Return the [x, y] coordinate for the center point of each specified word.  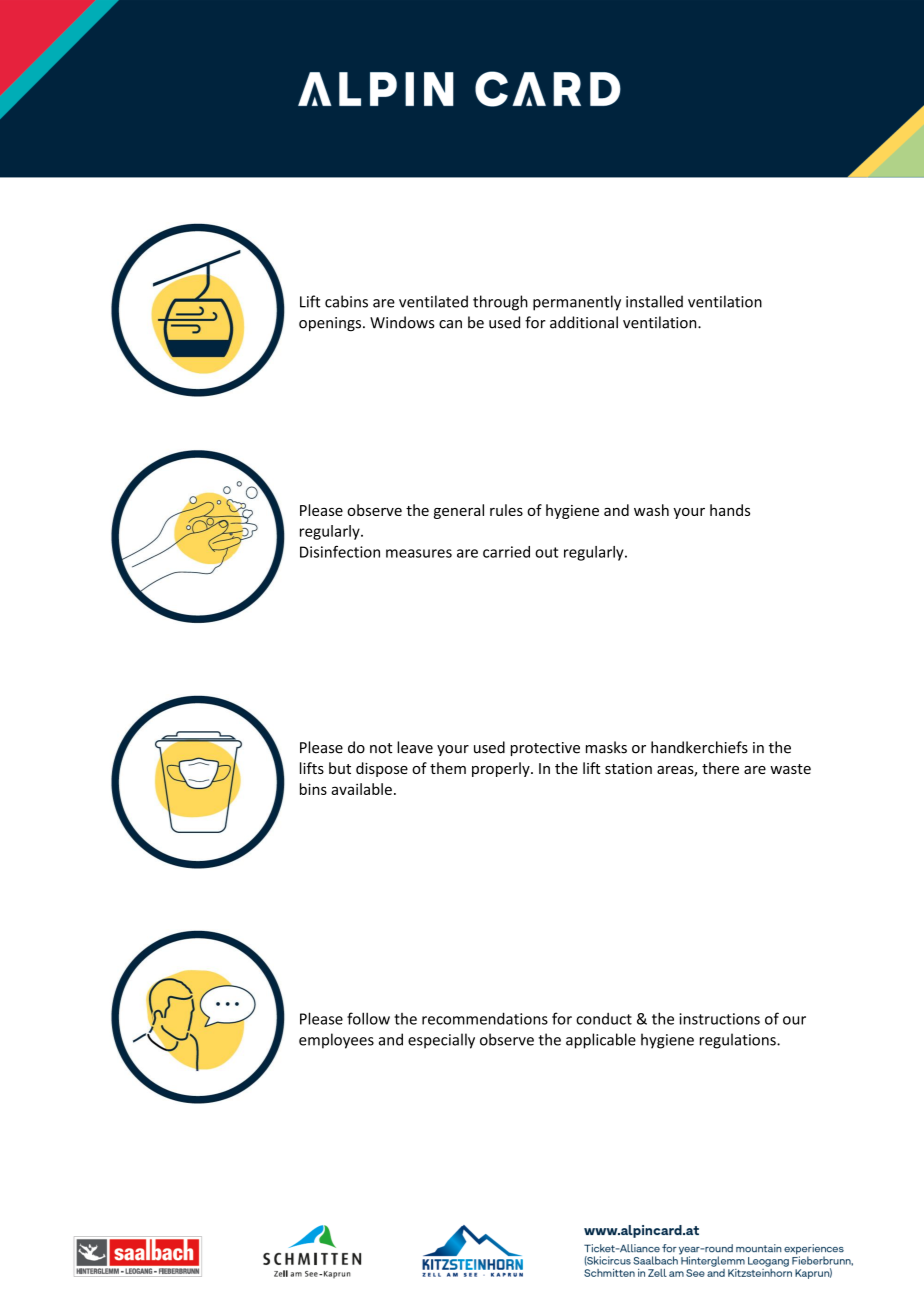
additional [584, 322]
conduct [604, 1019]
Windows [402, 322]
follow [368, 1018]
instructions [719, 1019]
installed [654, 301]
